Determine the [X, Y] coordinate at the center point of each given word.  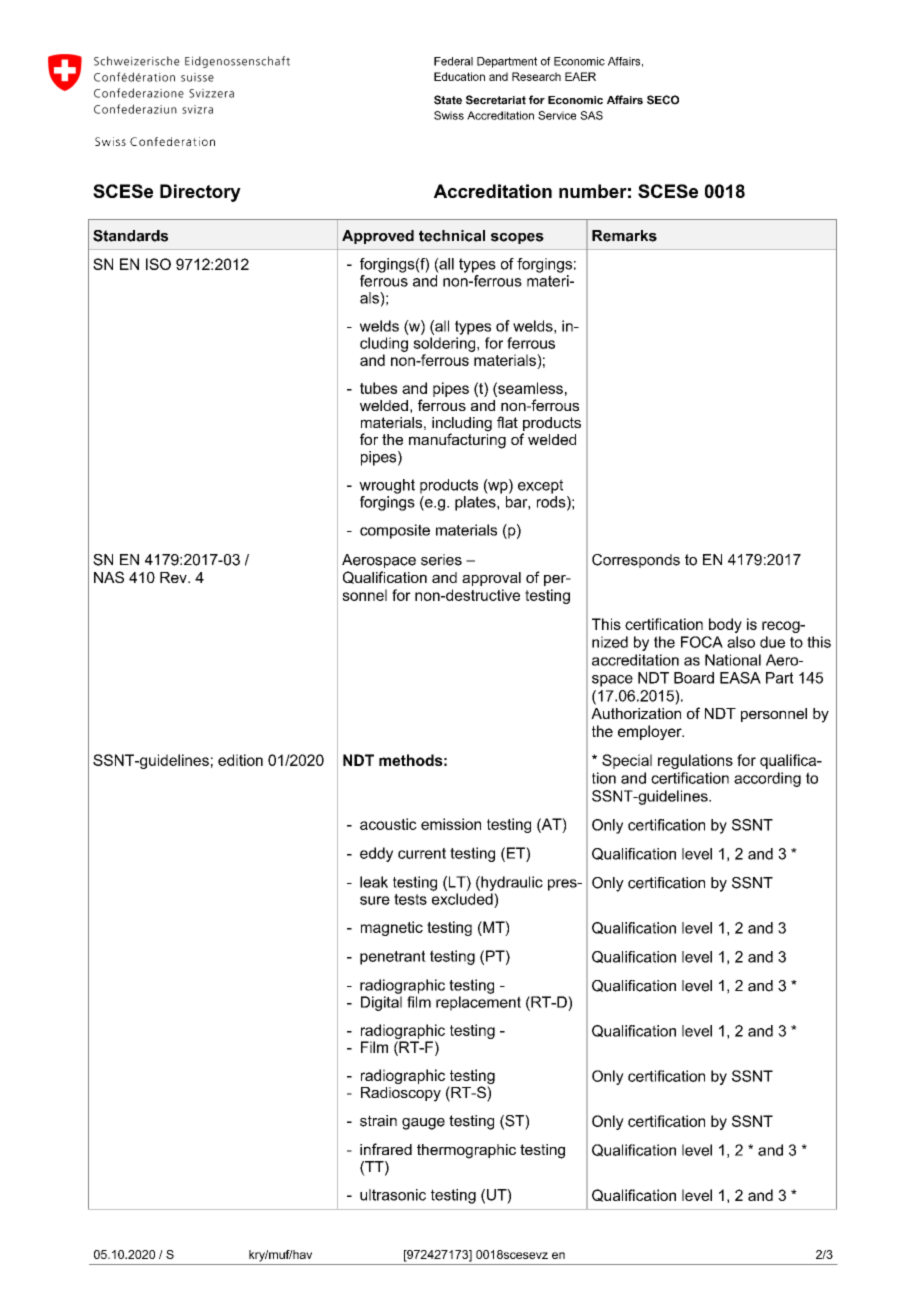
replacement [478, 1003]
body [725, 625]
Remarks [624, 236]
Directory [200, 193]
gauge [423, 1124]
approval [491, 579]
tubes [378, 388]
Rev [174, 577]
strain [378, 1121]
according [767, 779]
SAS [591, 115]
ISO [158, 264]
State [448, 100]
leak [374, 882]
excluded [463, 899]
